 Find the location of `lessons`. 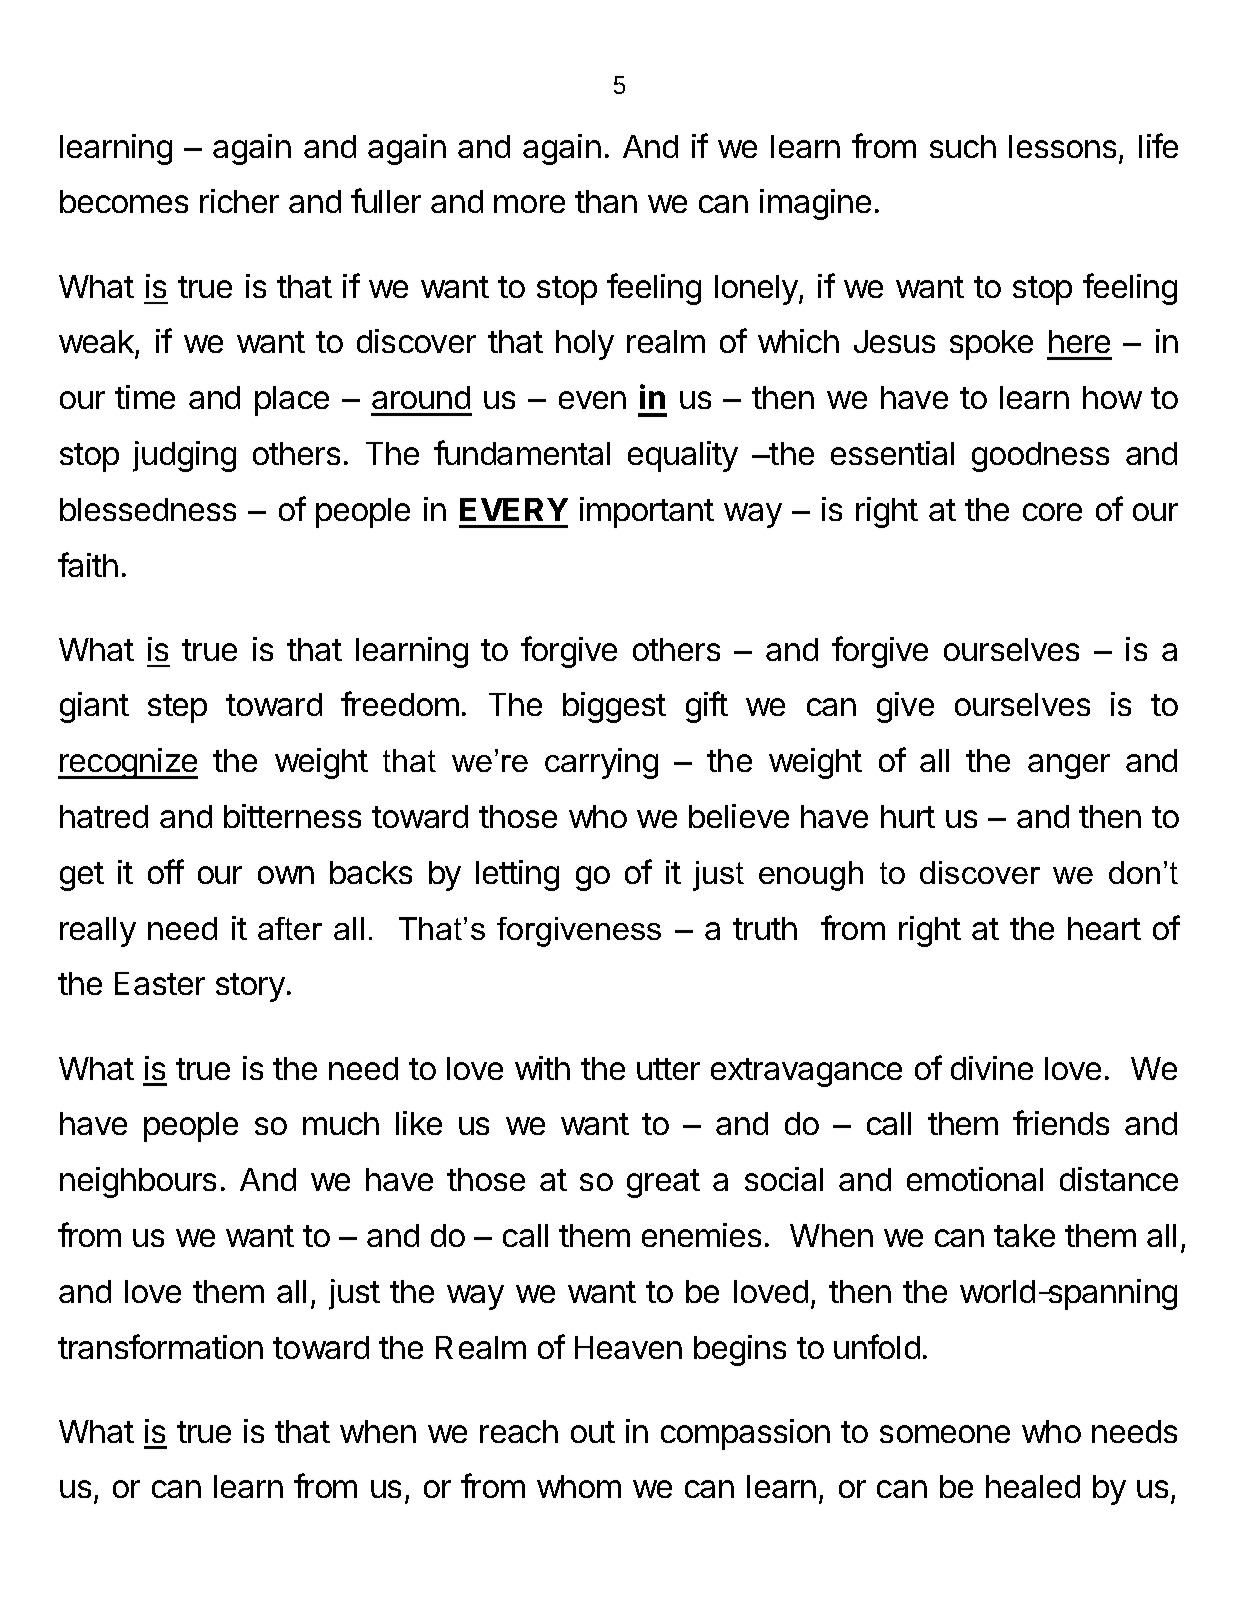

lessons is located at coordinates (1062, 146).
